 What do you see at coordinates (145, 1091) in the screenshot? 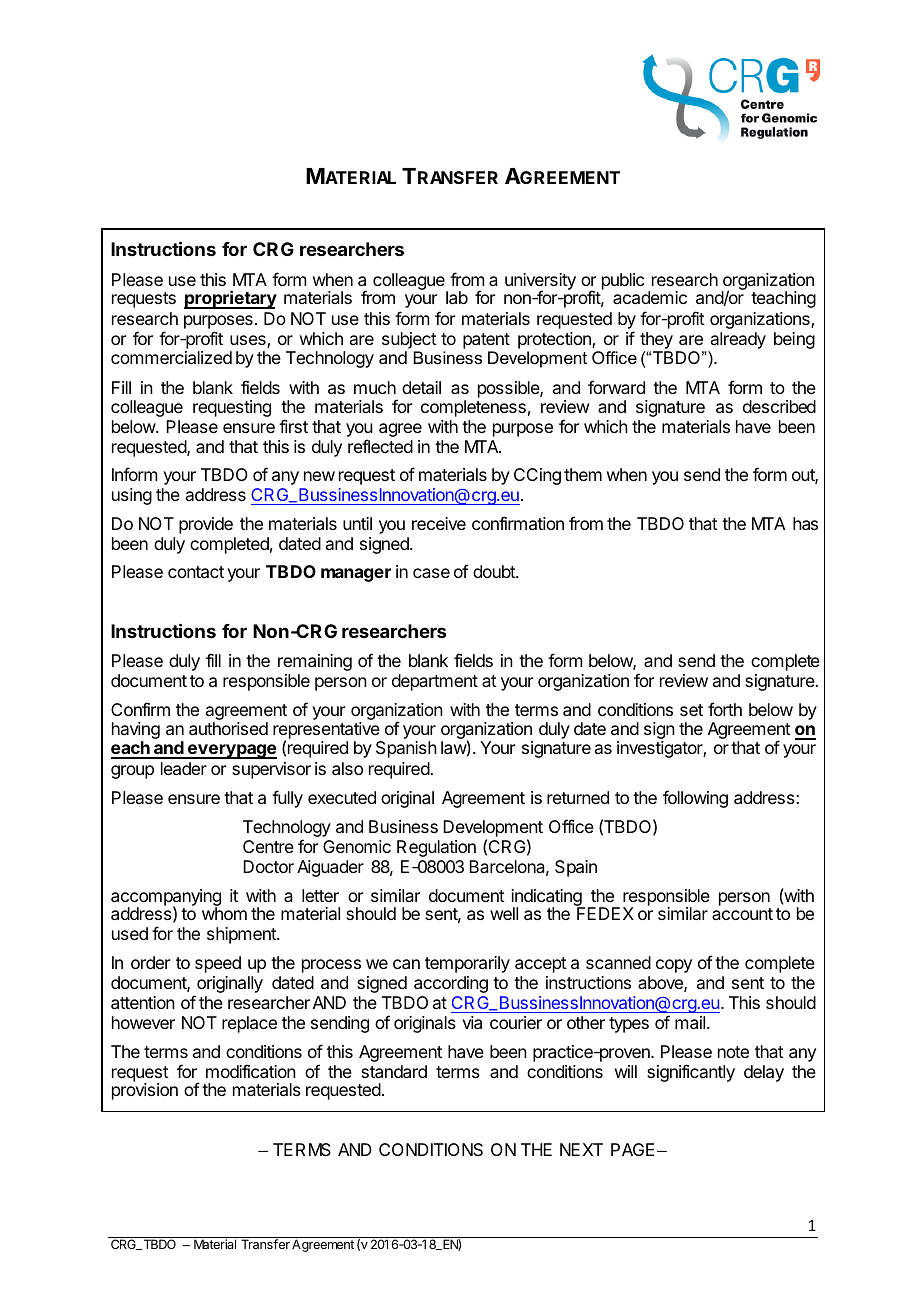
I see `provision` at bounding box center [145, 1091].
